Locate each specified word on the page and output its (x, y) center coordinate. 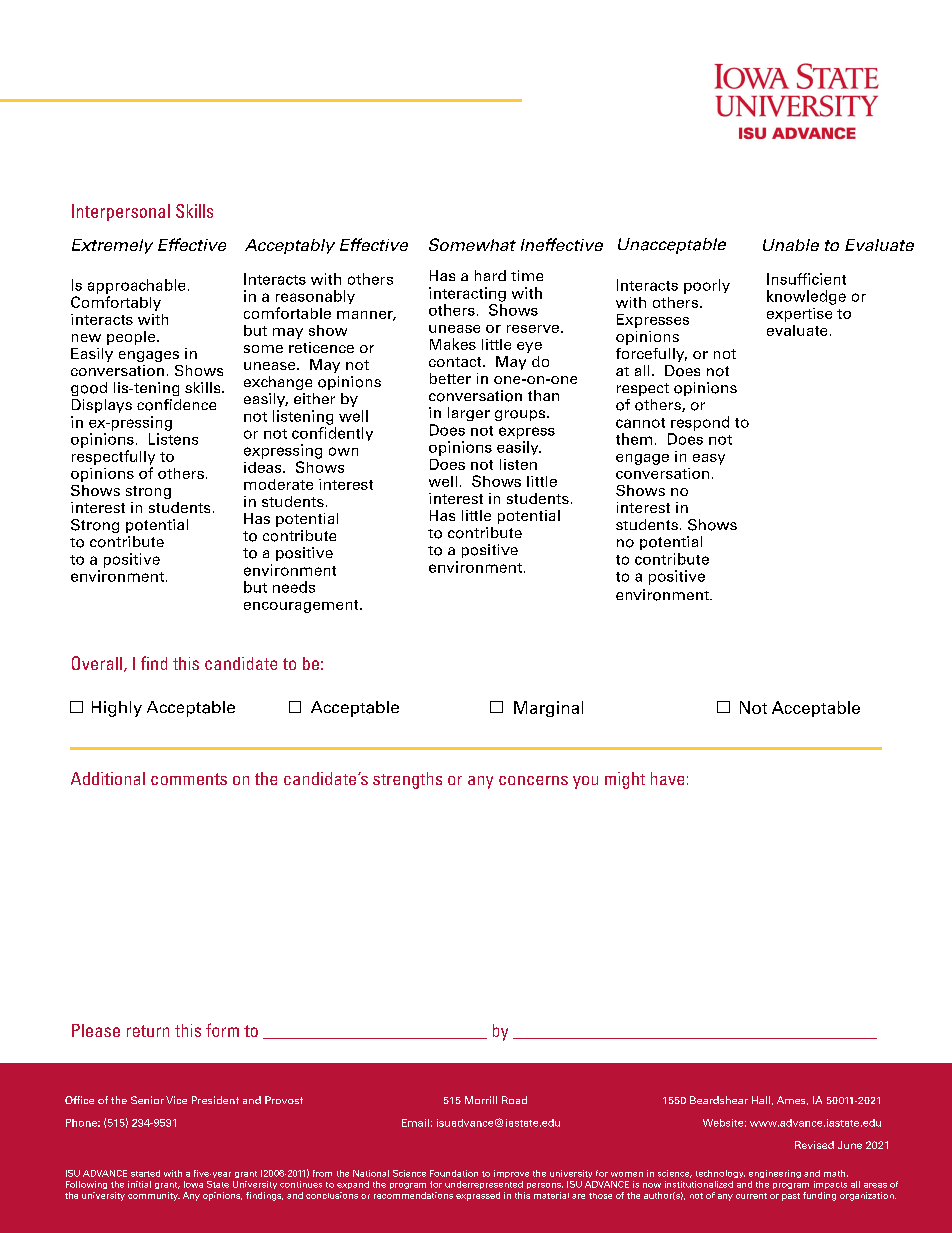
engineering (775, 1174)
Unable (791, 245)
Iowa (193, 1184)
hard (490, 275)
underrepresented (484, 1185)
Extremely (112, 246)
